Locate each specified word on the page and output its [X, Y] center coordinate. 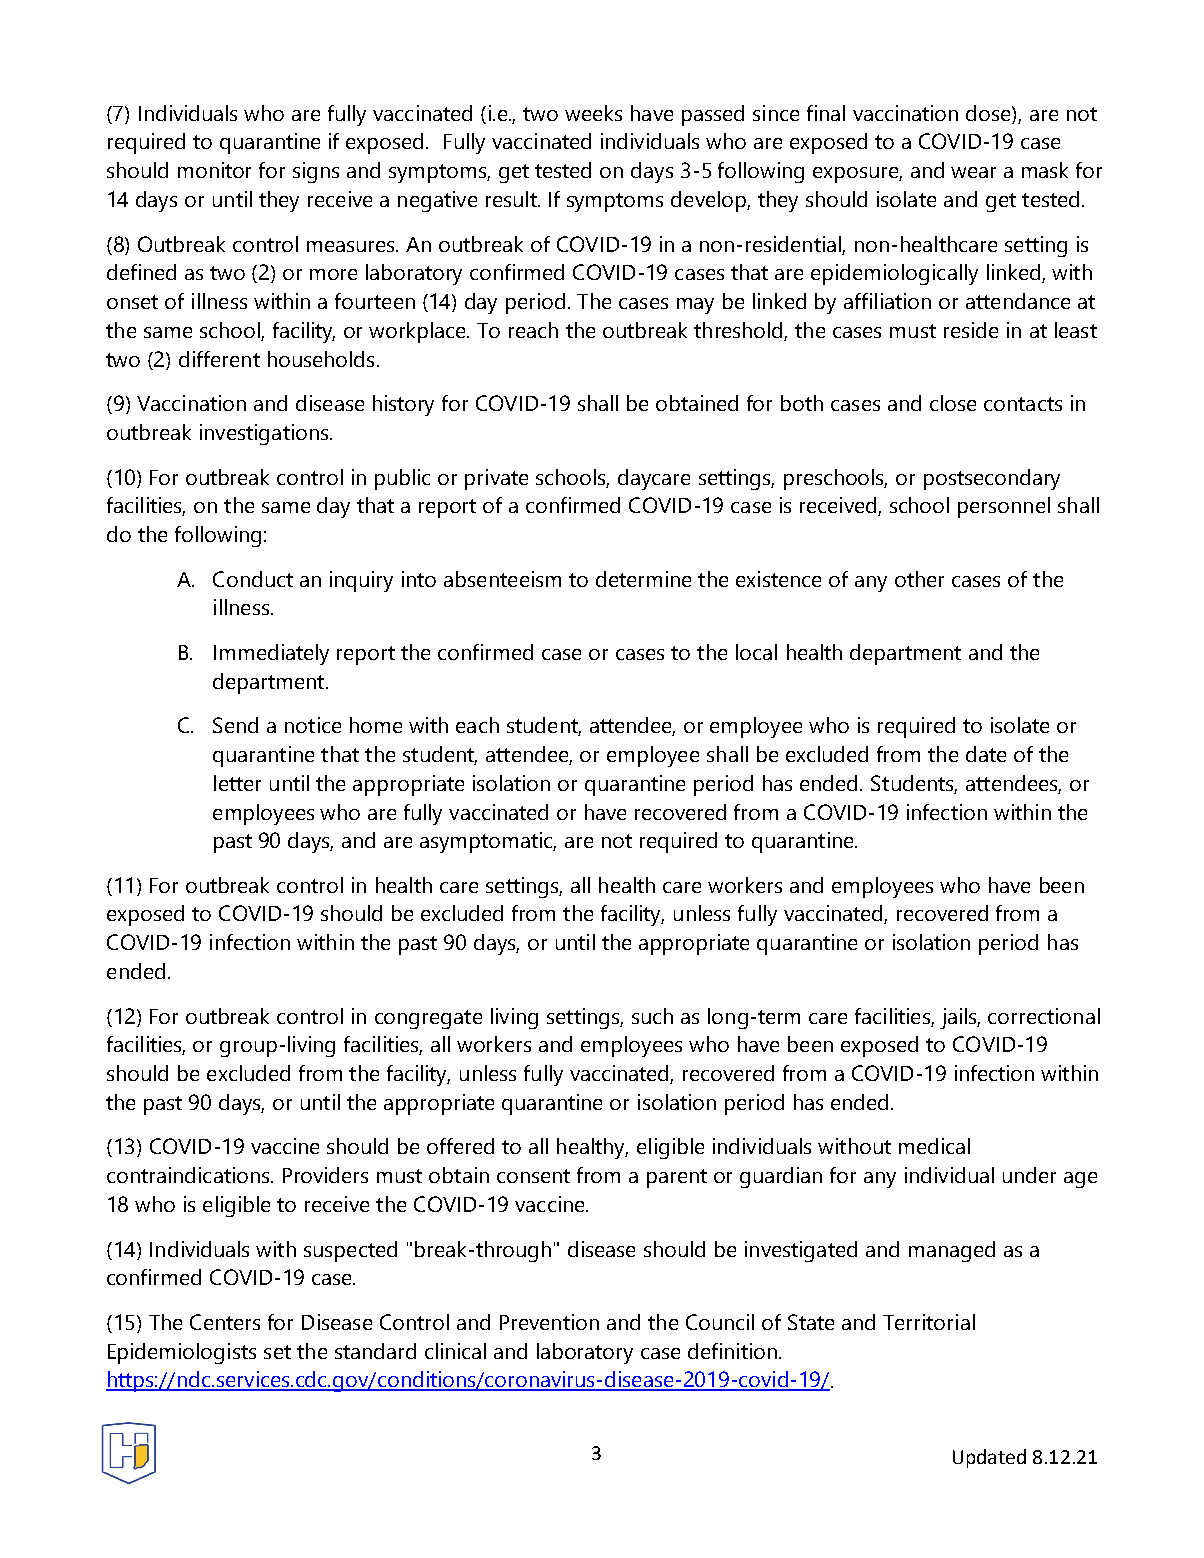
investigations [265, 434]
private [496, 479]
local [756, 652]
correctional [1044, 1016]
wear [973, 172]
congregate [428, 1019]
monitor [214, 170]
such [652, 1016]
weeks [593, 113]
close [953, 403]
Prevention [549, 1322]
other [919, 579]
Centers [225, 1322]
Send [235, 725]
